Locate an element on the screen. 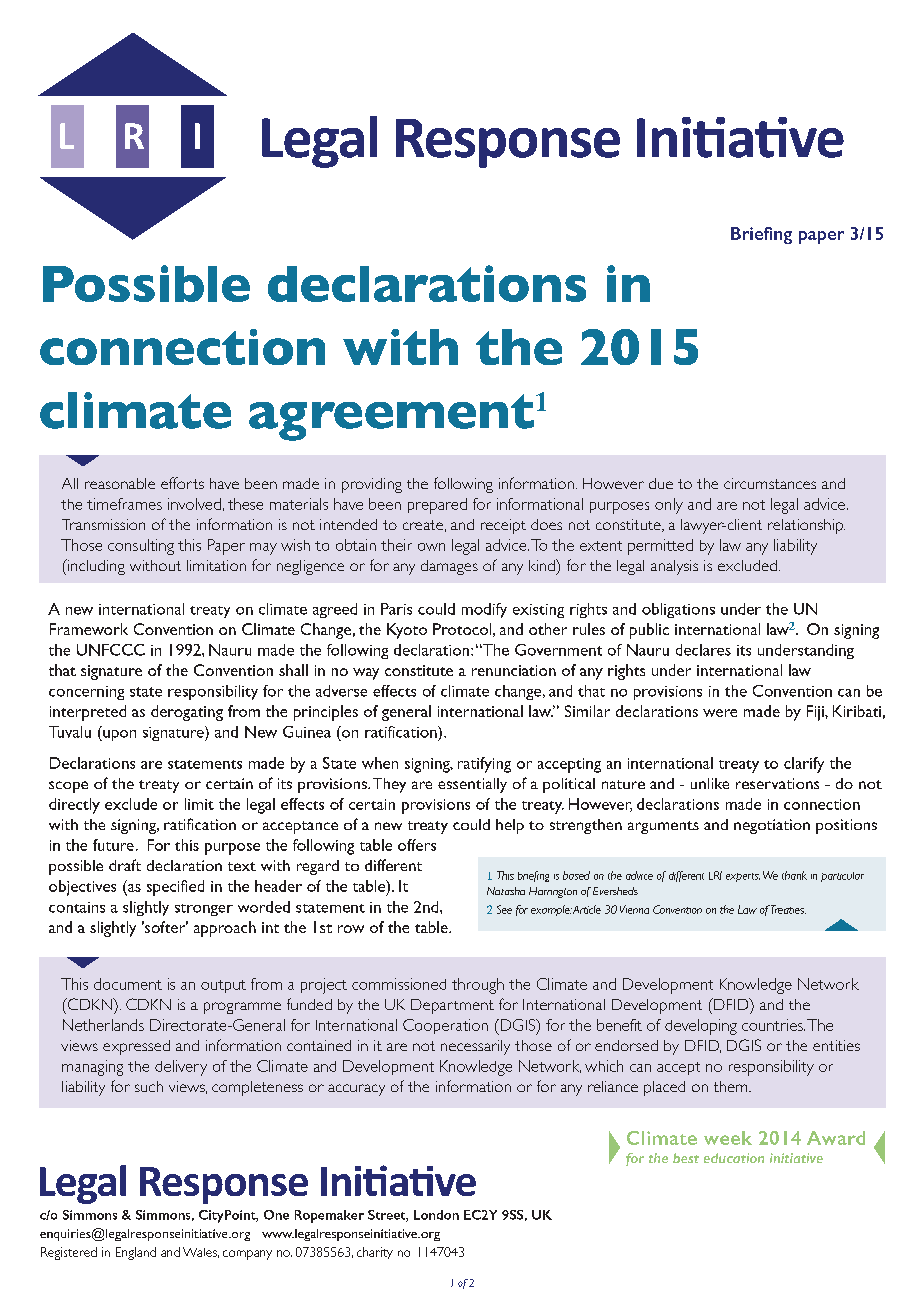 The height and width of the screenshot is (1308, 924). renunciation is located at coordinates (514, 670).
